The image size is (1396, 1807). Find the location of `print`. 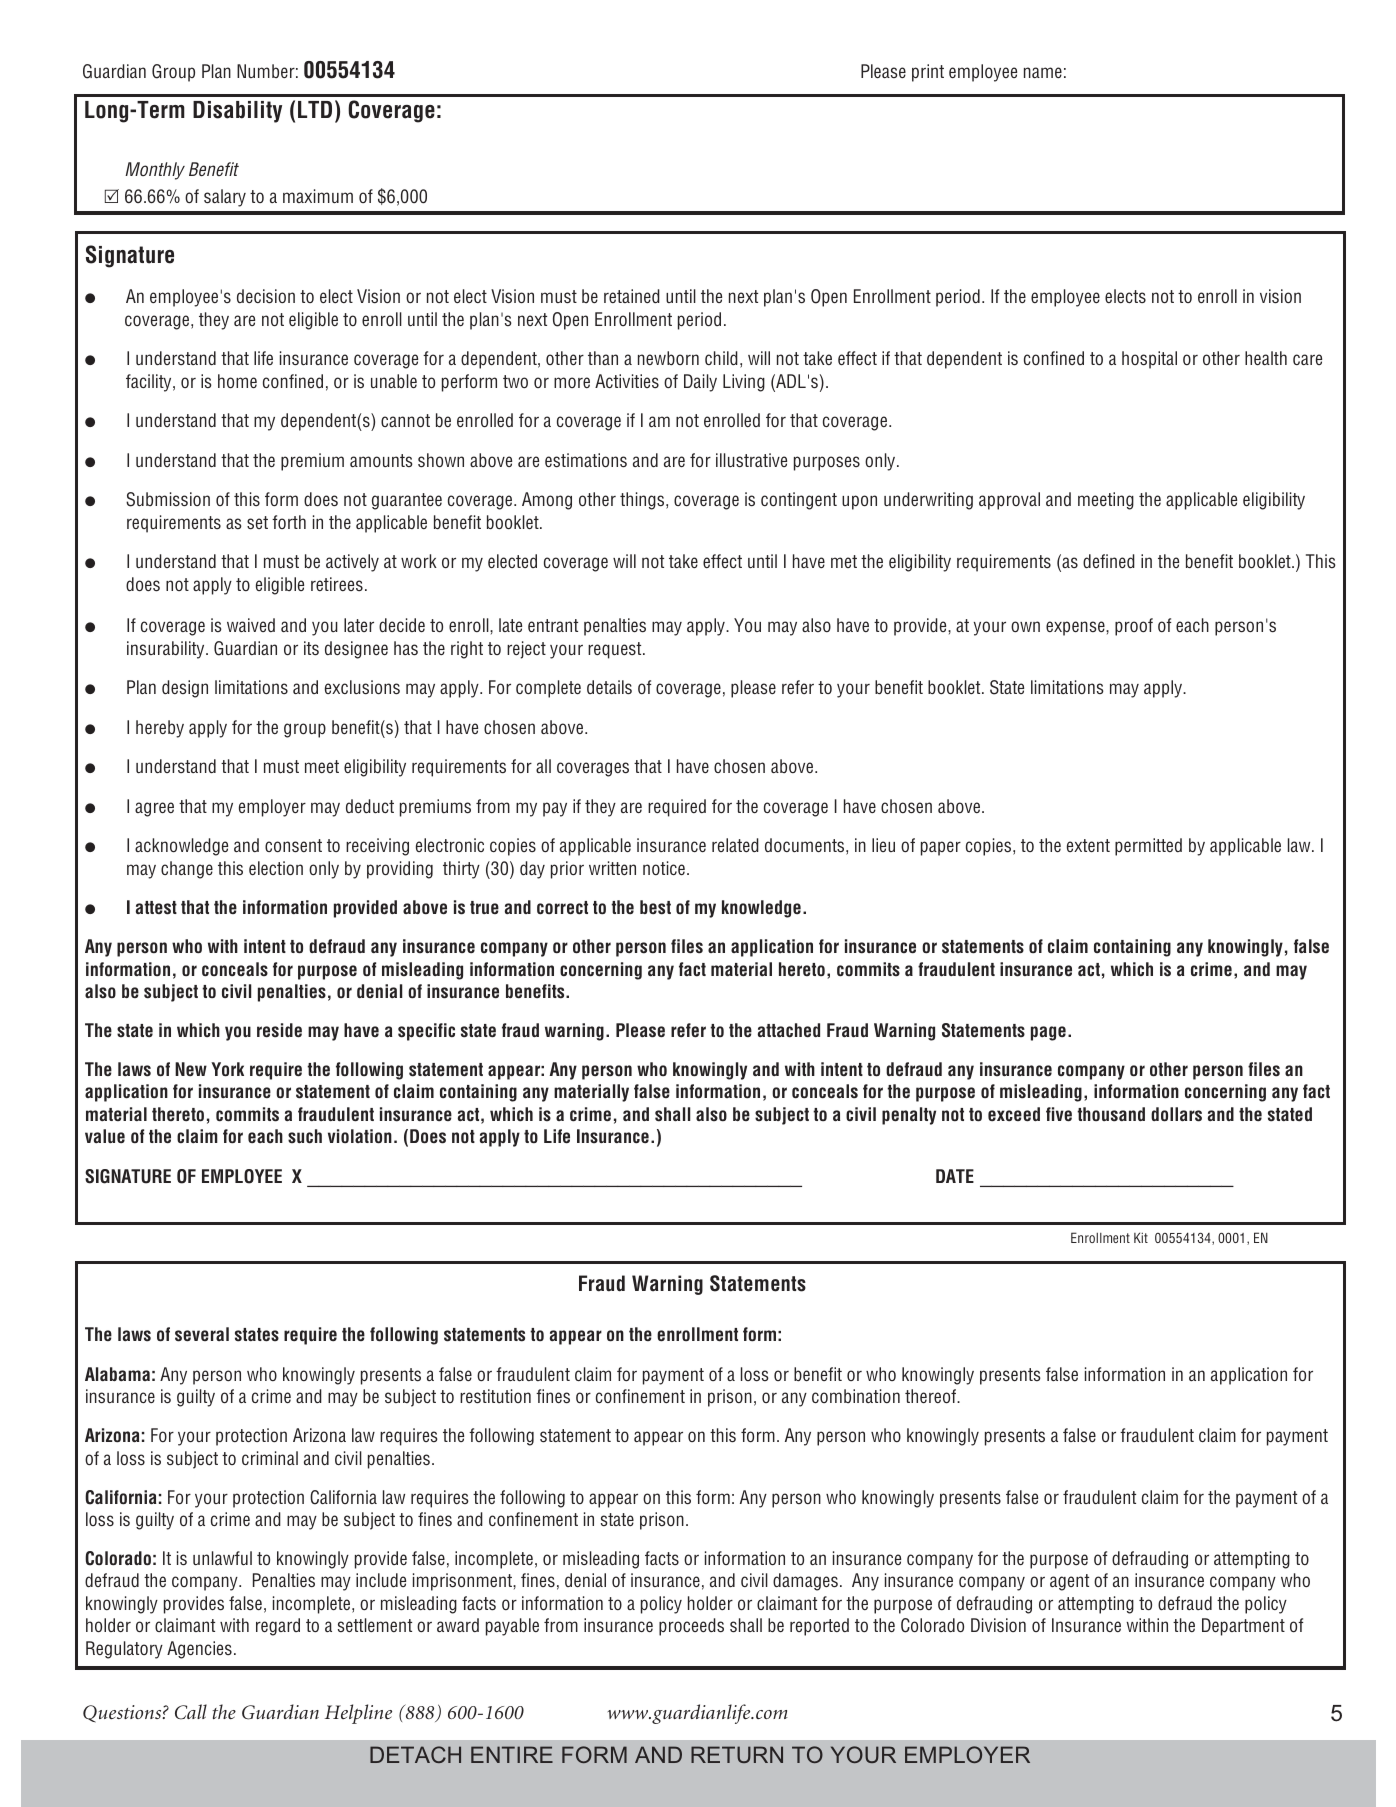

print is located at coordinates (928, 73).
